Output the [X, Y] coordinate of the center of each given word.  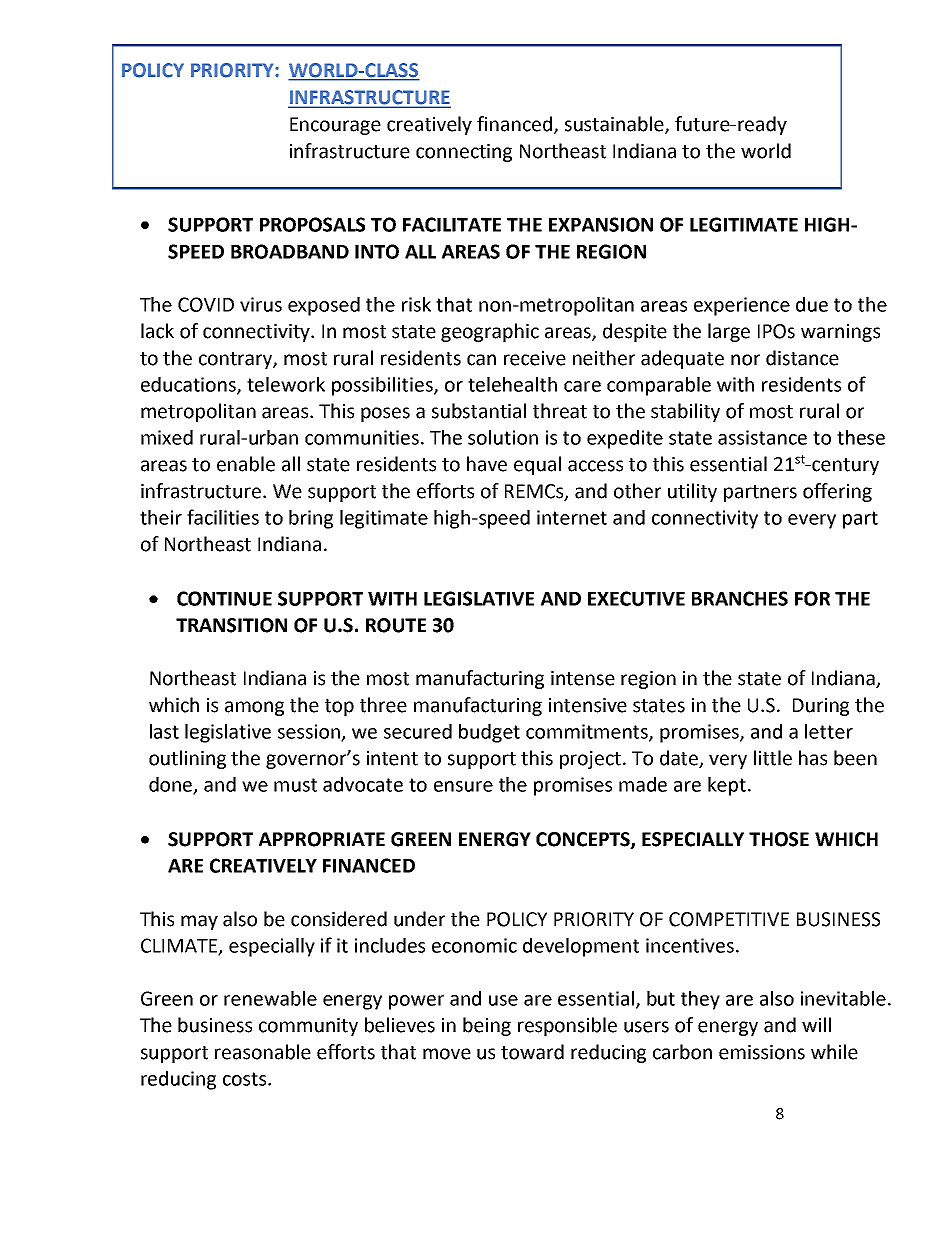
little [773, 758]
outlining [187, 759]
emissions [762, 1052]
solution [503, 437]
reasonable [263, 1052]
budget [489, 733]
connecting [464, 153]
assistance [762, 437]
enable [246, 464]
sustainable [615, 125]
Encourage [335, 126]
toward [532, 1052]
